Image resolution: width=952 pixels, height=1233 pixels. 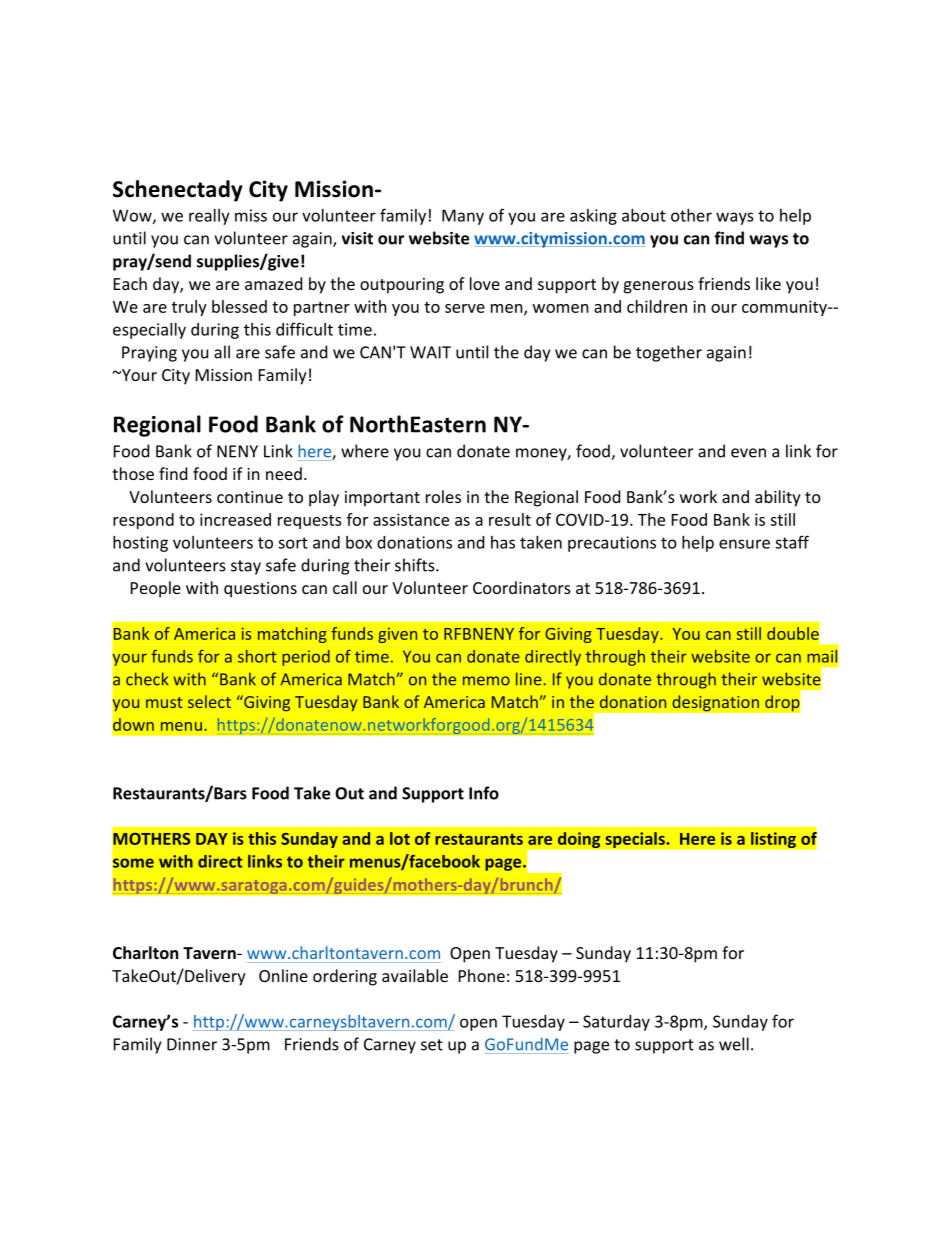 What do you see at coordinates (715, 703) in the screenshot?
I see `designation` at bounding box center [715, 703].
